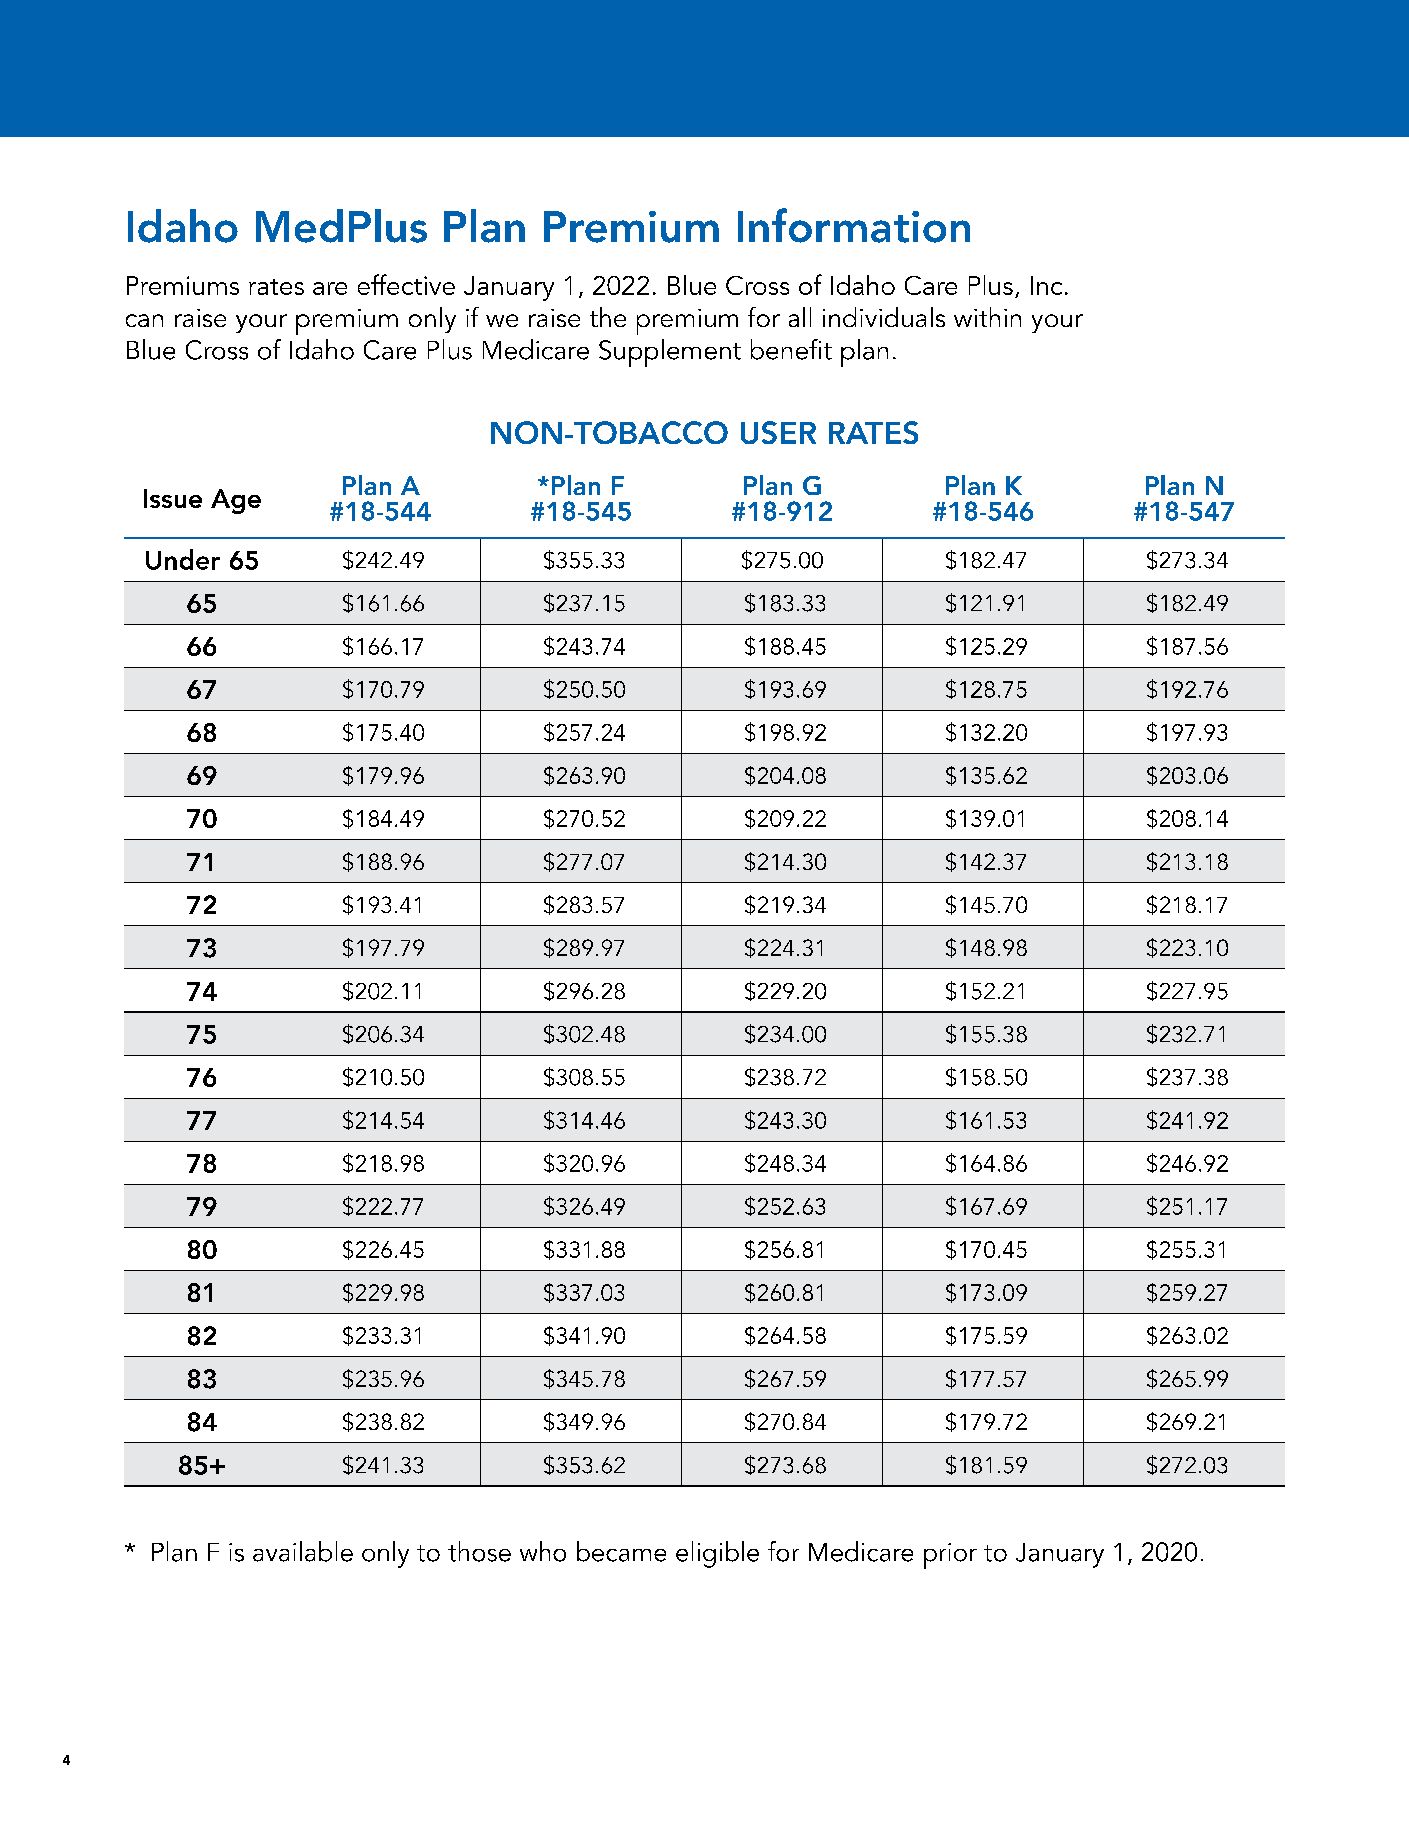 The height and width of the image is (1823, 1409). Describe the element at coordinates (236, 501) in the image. I see `Age` at that location.
